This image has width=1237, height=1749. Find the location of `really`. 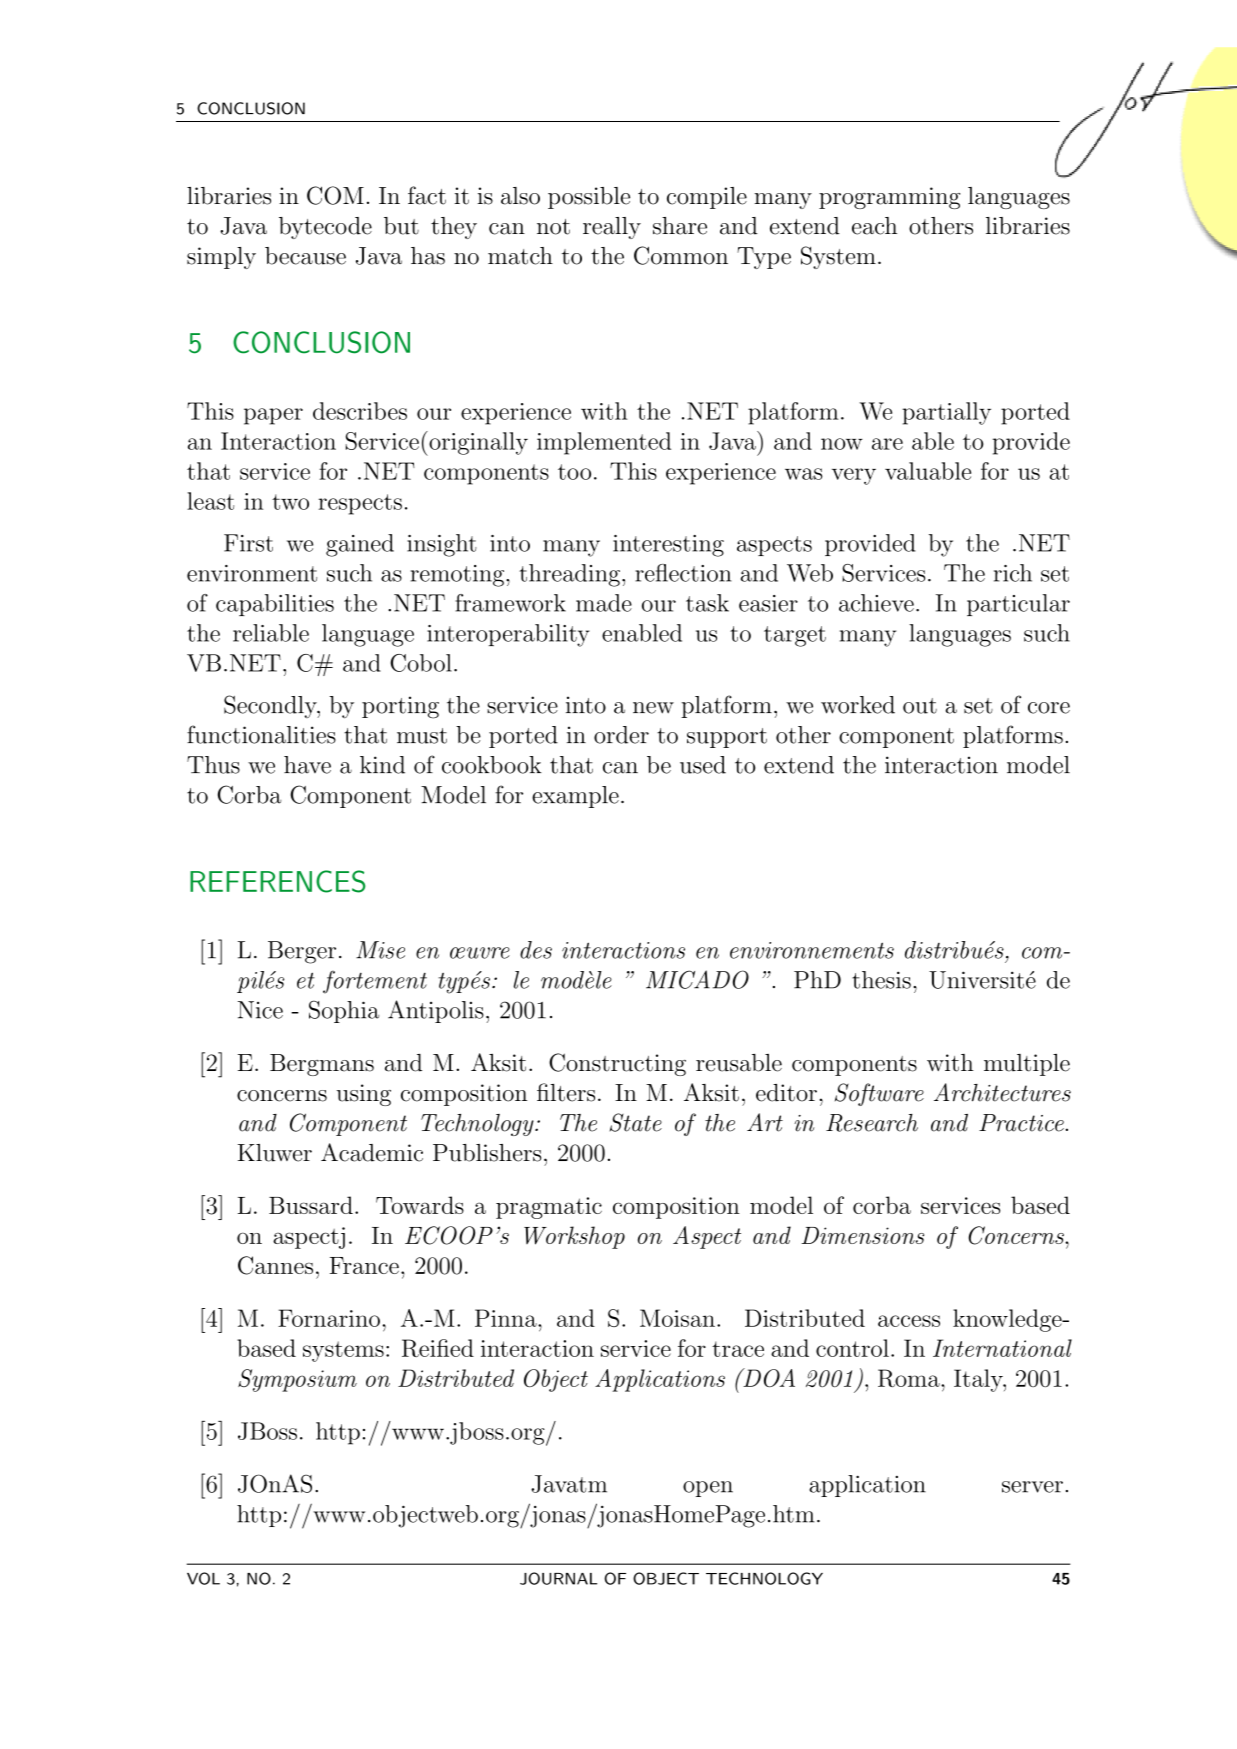

really is located at coordinates (612, 228).
